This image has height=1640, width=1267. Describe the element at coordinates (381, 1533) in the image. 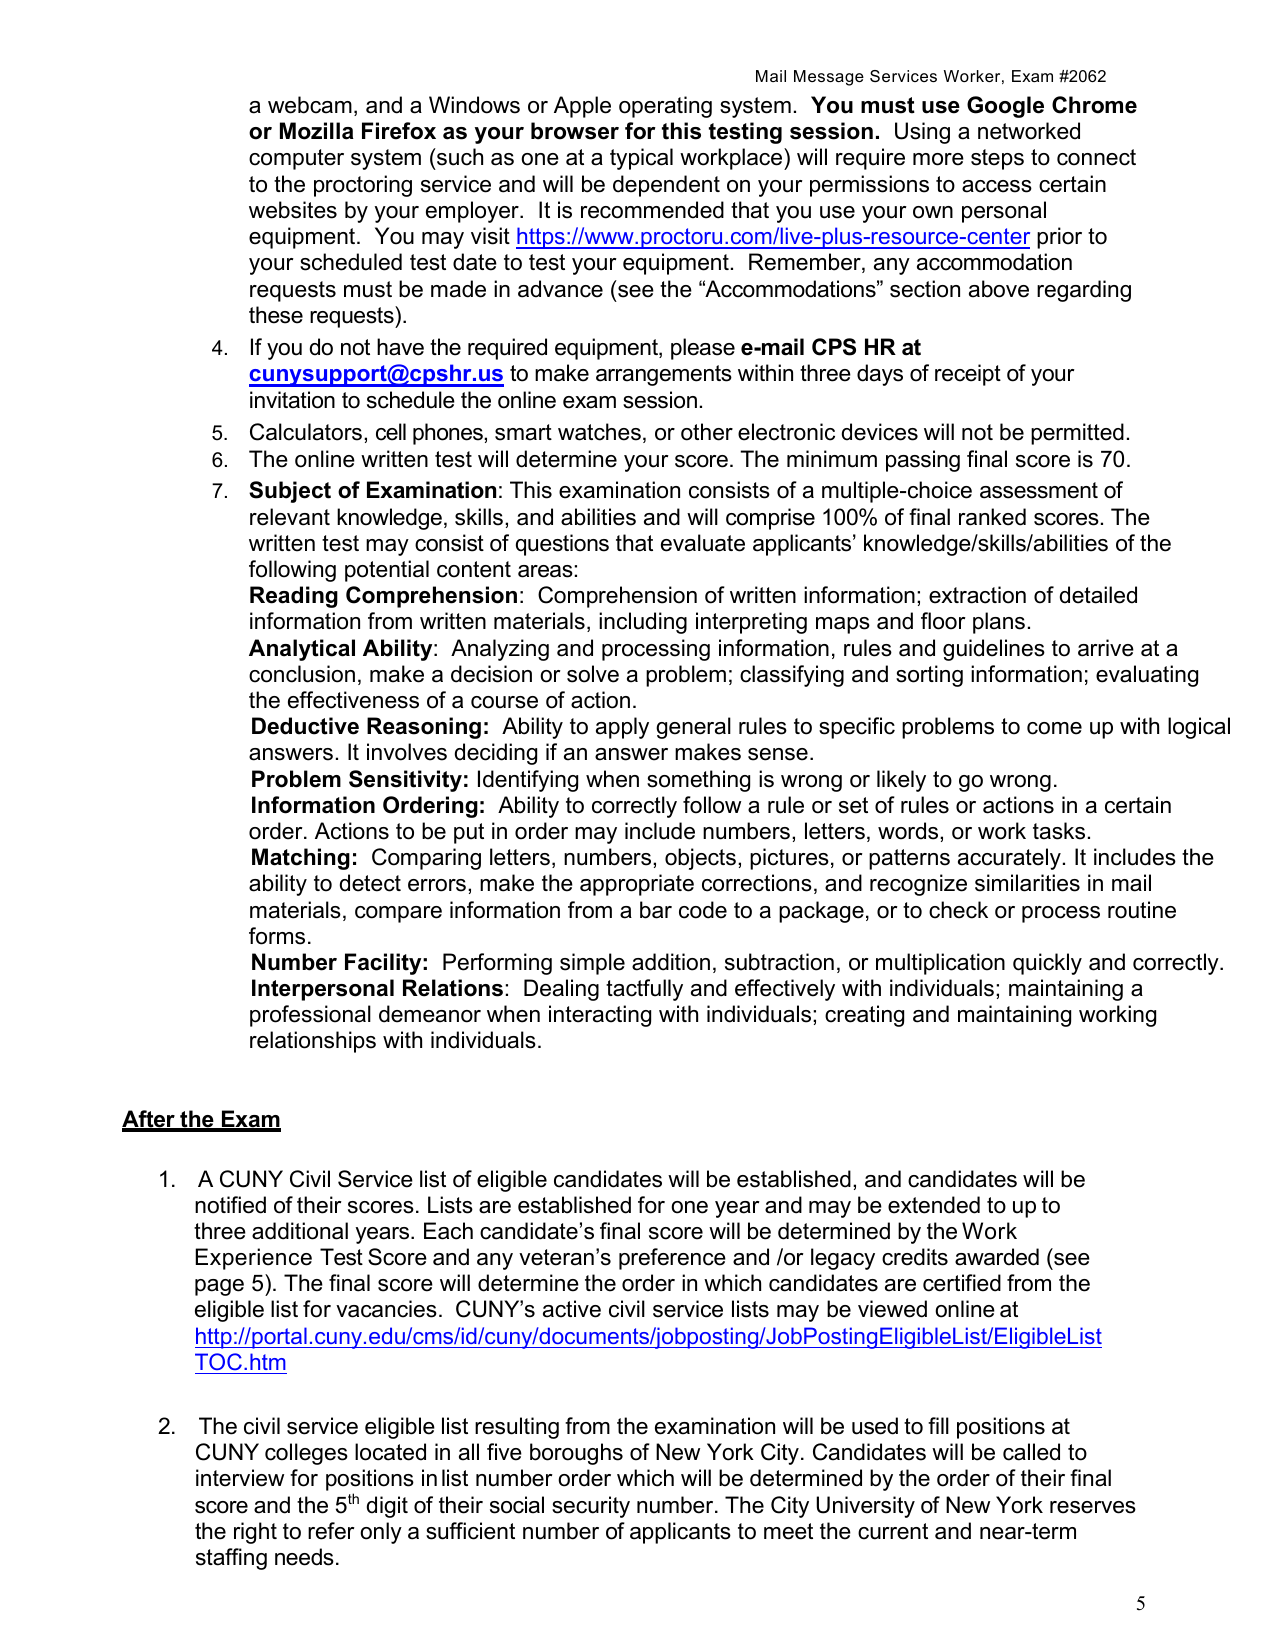

I see `only` at that location.
